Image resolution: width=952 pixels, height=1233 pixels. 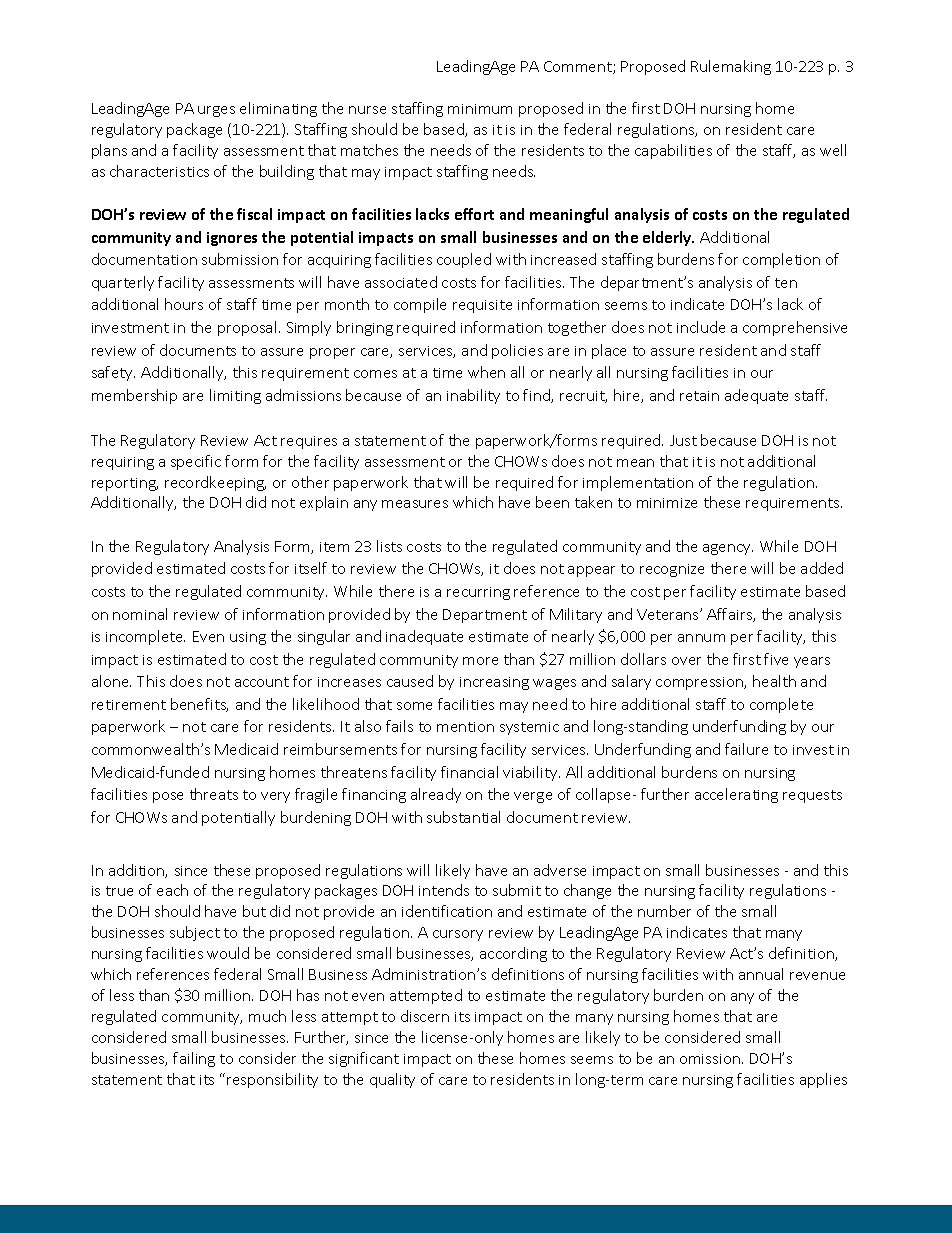 I want to click on nominal, so click(x=140, y=614).
